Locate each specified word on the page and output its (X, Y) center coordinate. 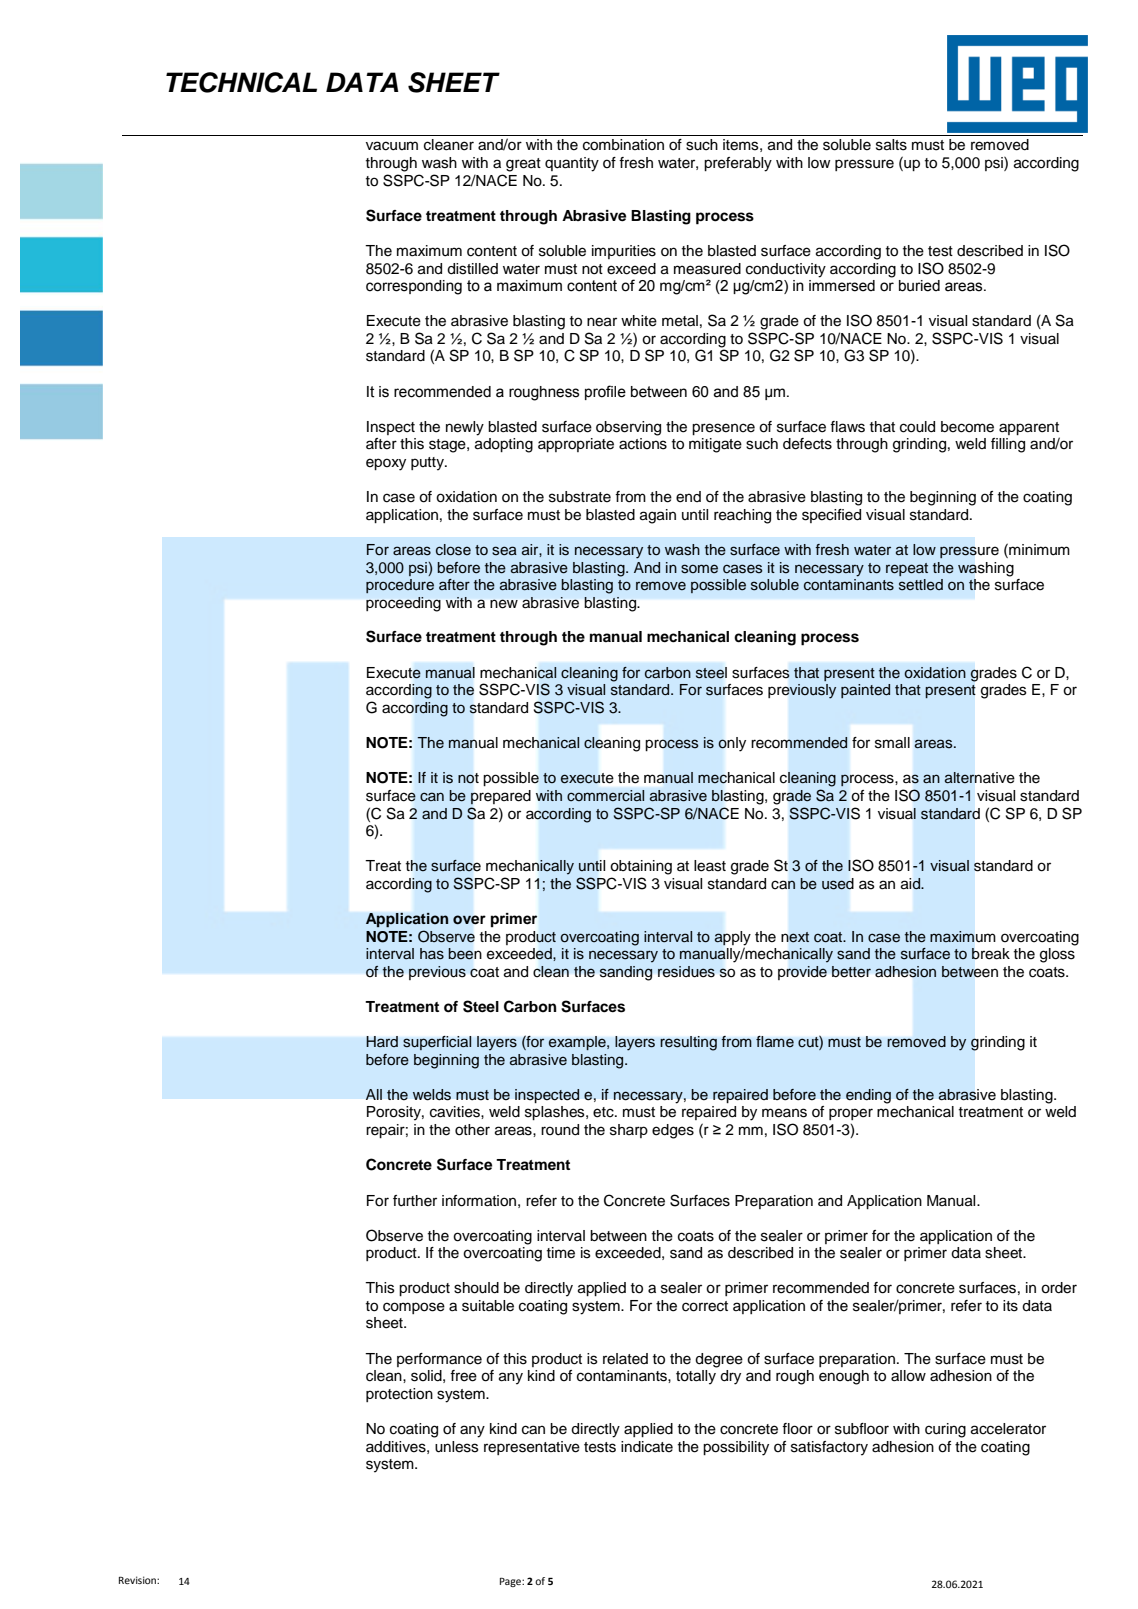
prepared (501, 797)
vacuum (392, 146)
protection (399, 1395)
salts (891, 145)
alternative (979, 778)
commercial (605, 795)
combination (623, 145)
